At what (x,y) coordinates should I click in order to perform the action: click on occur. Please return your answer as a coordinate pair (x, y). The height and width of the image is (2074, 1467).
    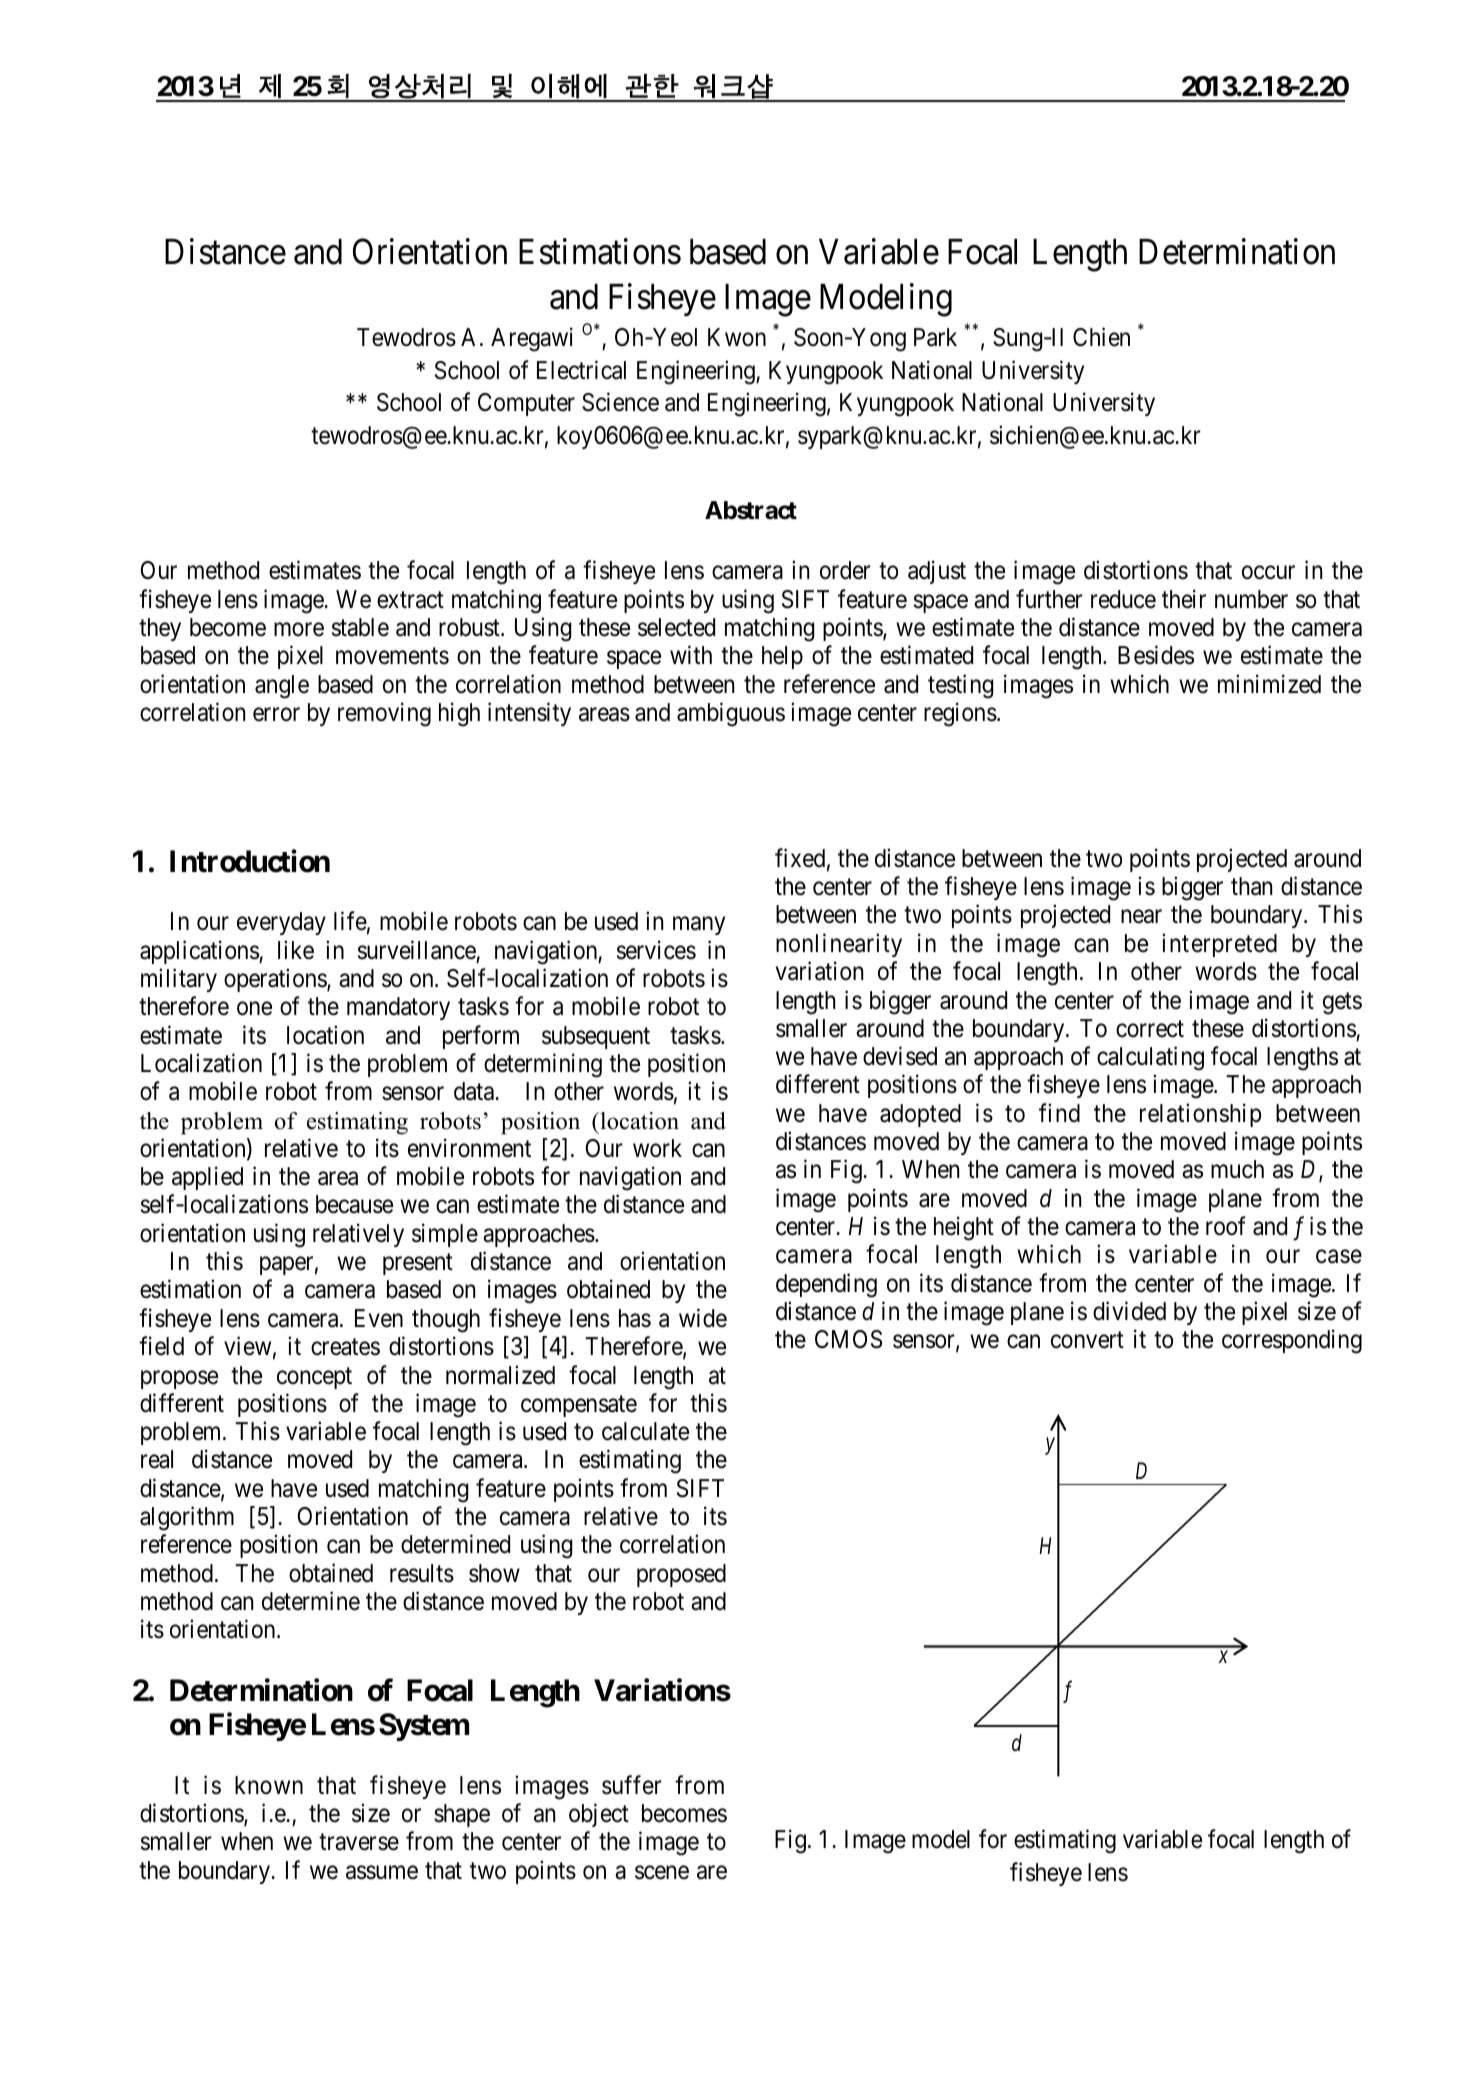
    Looking at the image, I should click on (1268, 573).
